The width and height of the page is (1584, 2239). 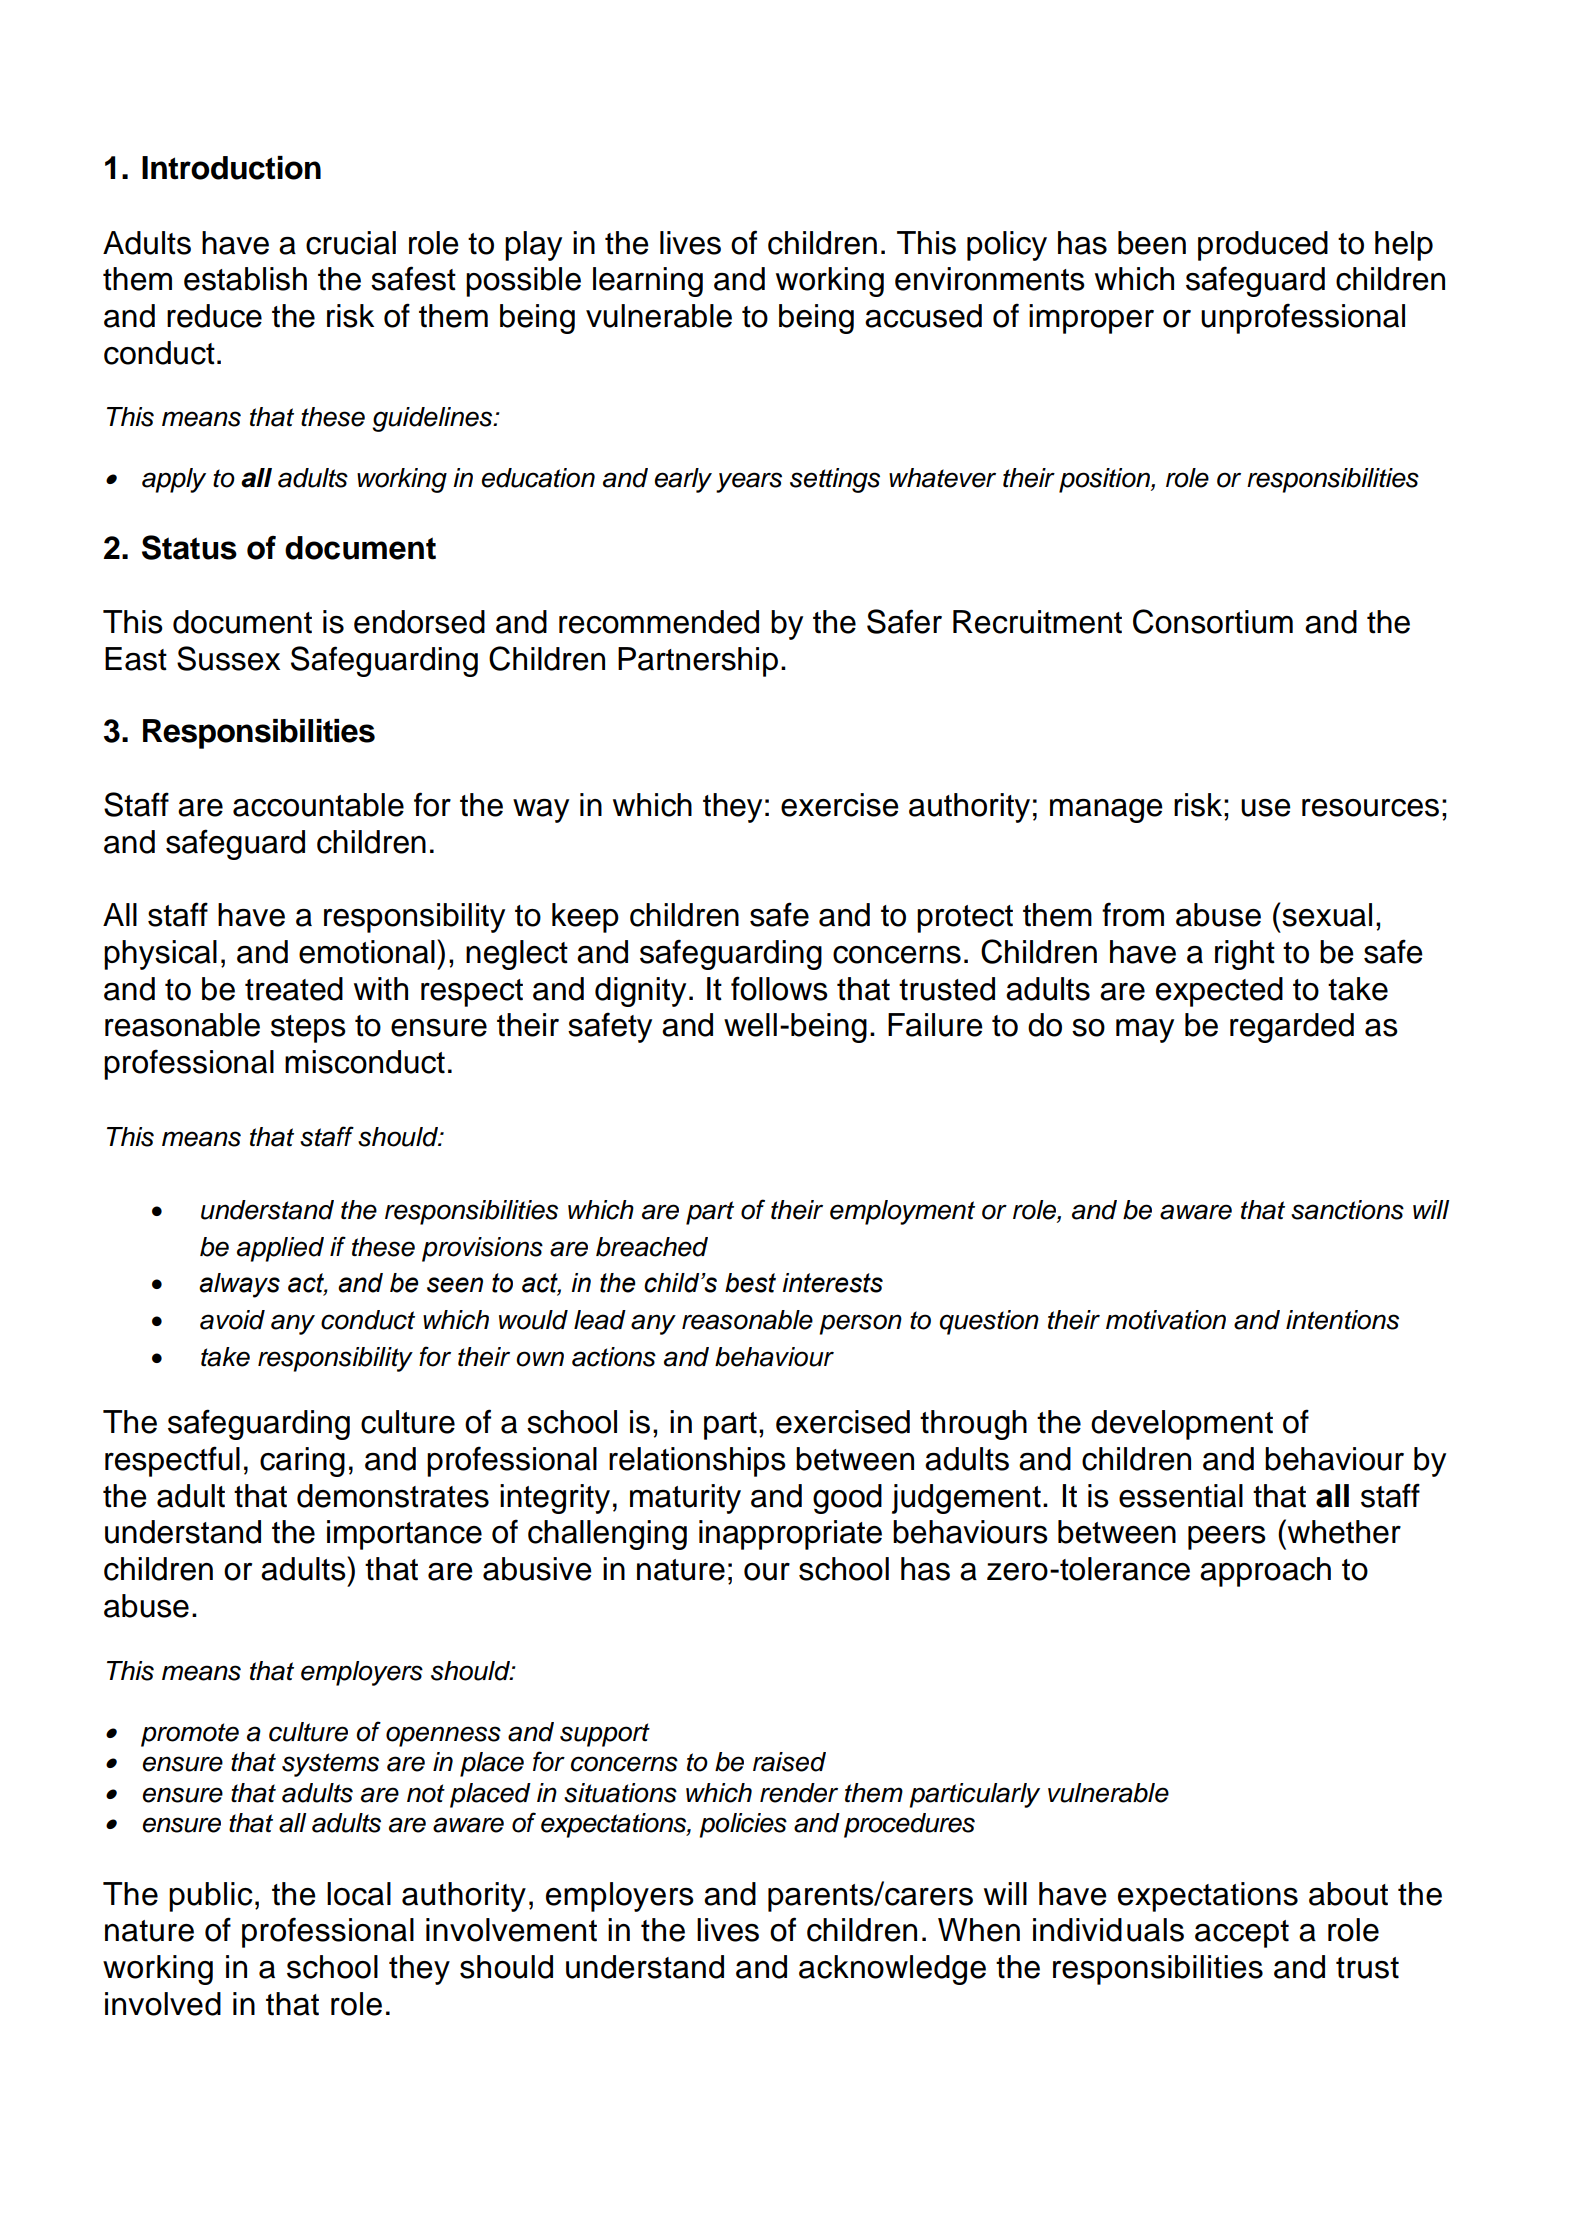 I want to click on accept, so click(x=1242, y=1934).
